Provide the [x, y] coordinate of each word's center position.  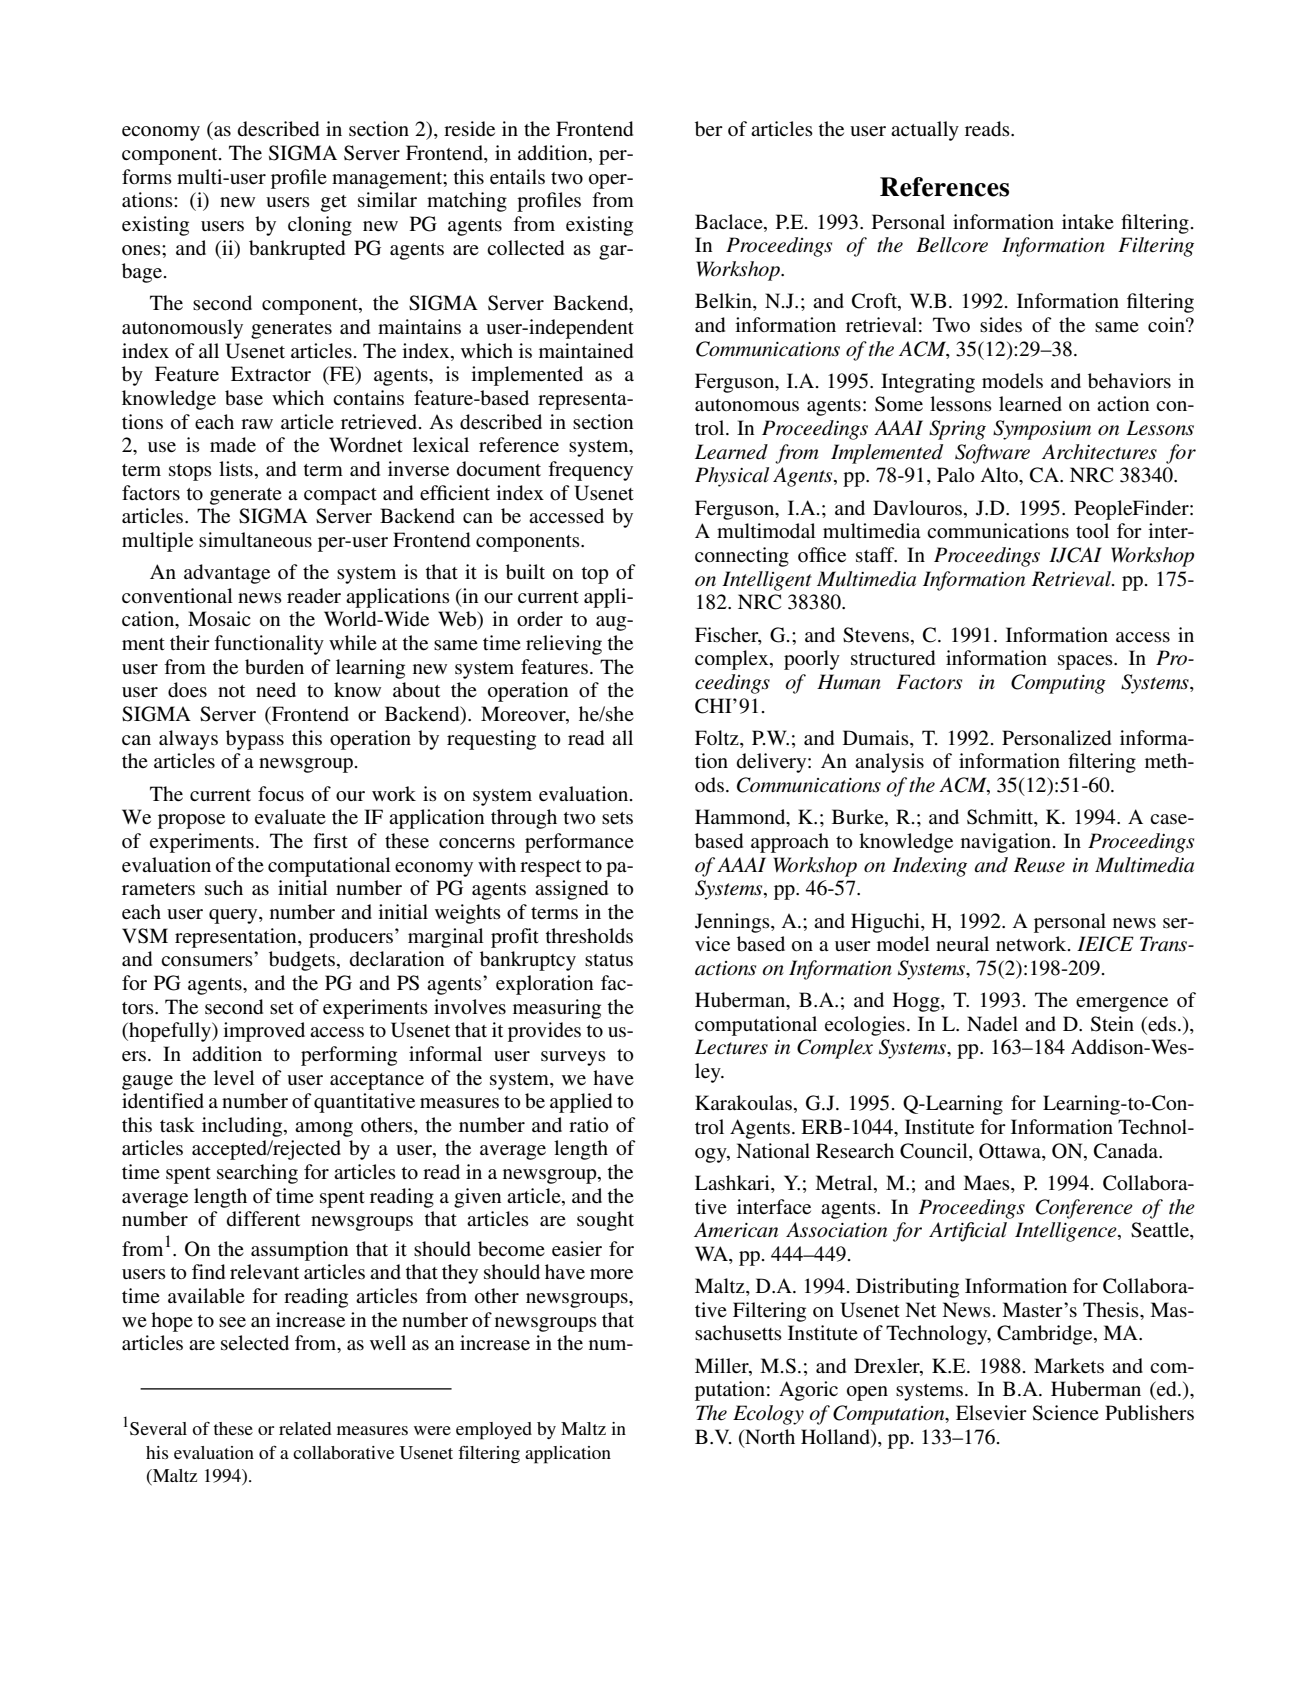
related [305, 1428]
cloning [320, 226]
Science [1066, 1413]
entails [517, 177]
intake [1088, 221]
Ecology [768, 1415]
